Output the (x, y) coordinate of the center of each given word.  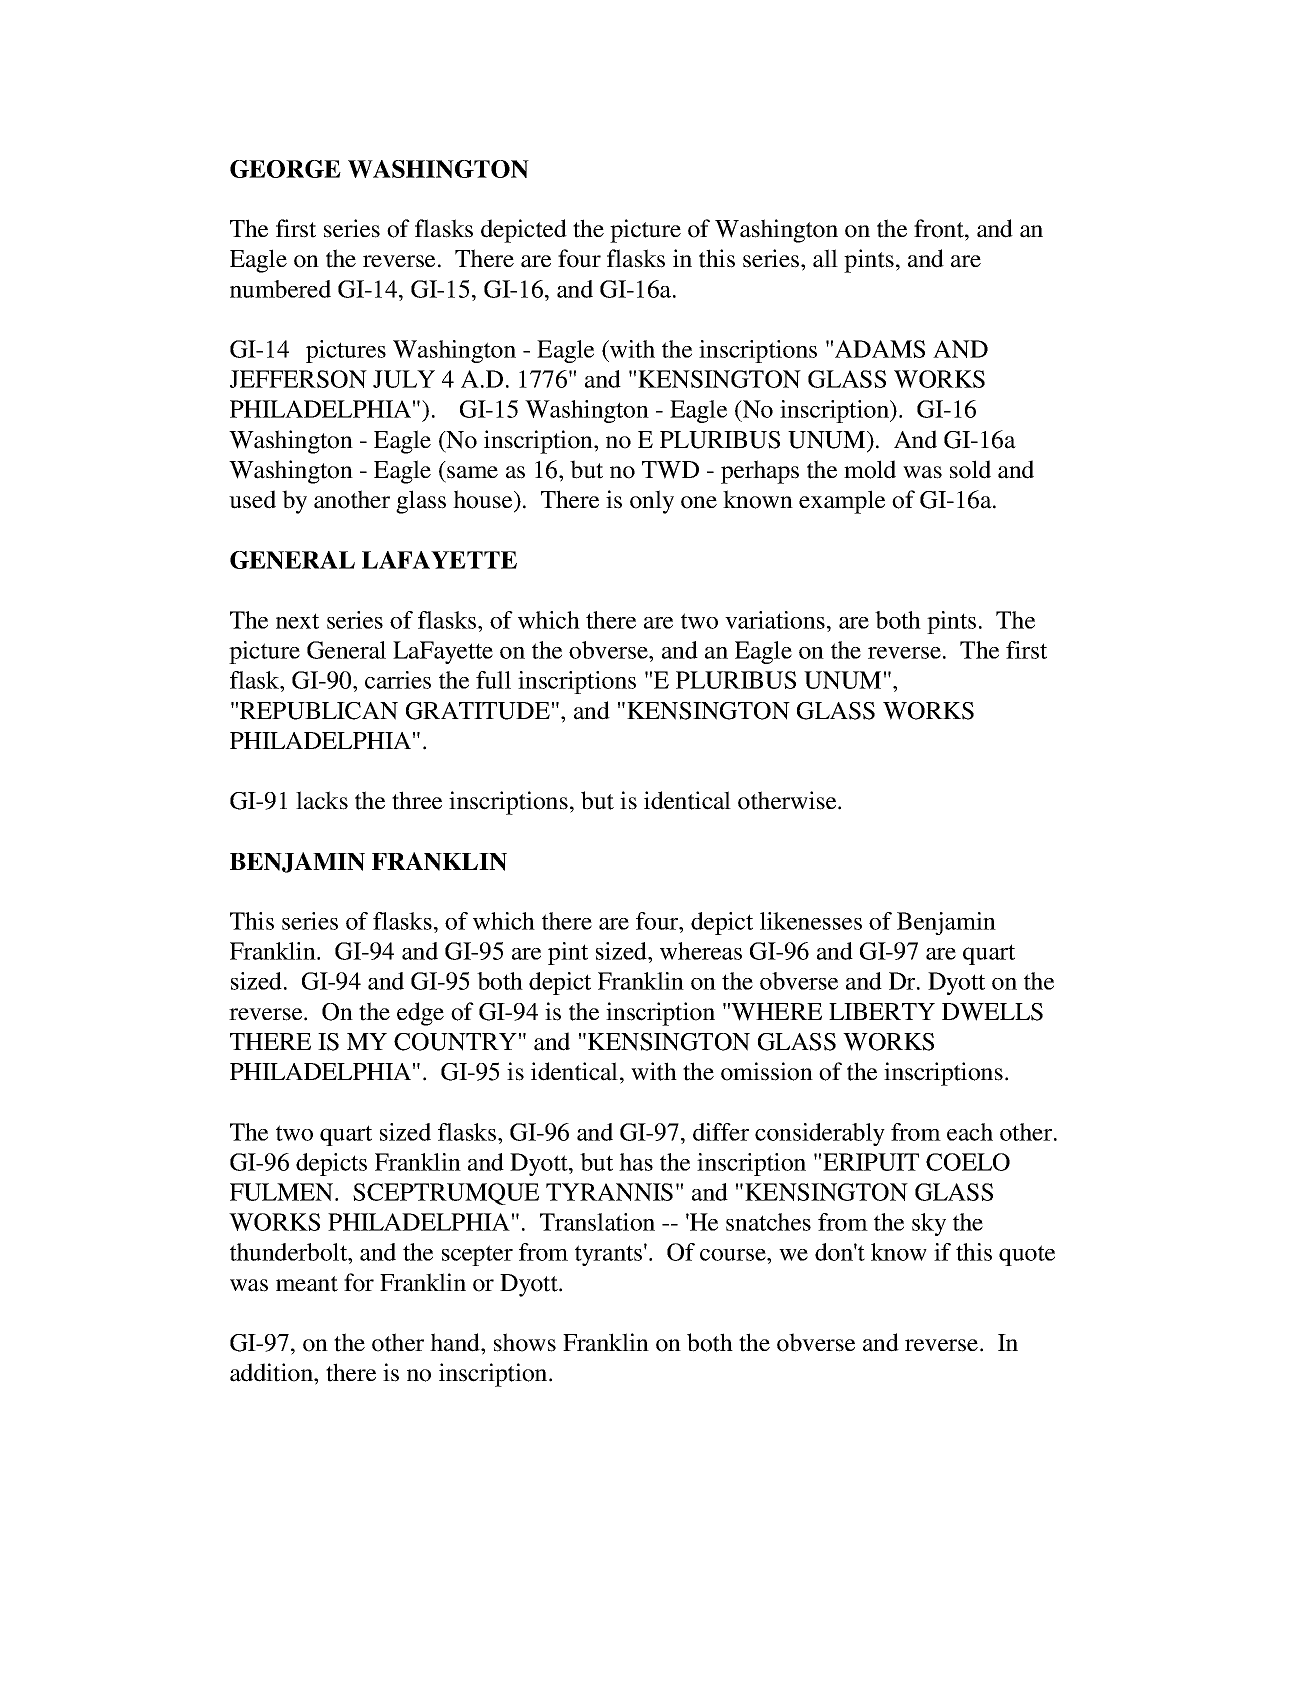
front (940, 228)
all (825, 258)
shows (525, 1342)
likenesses (811, 921)
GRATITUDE (478, 711)
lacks (322, 800)
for (359, 1282)
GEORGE (285, 169)
